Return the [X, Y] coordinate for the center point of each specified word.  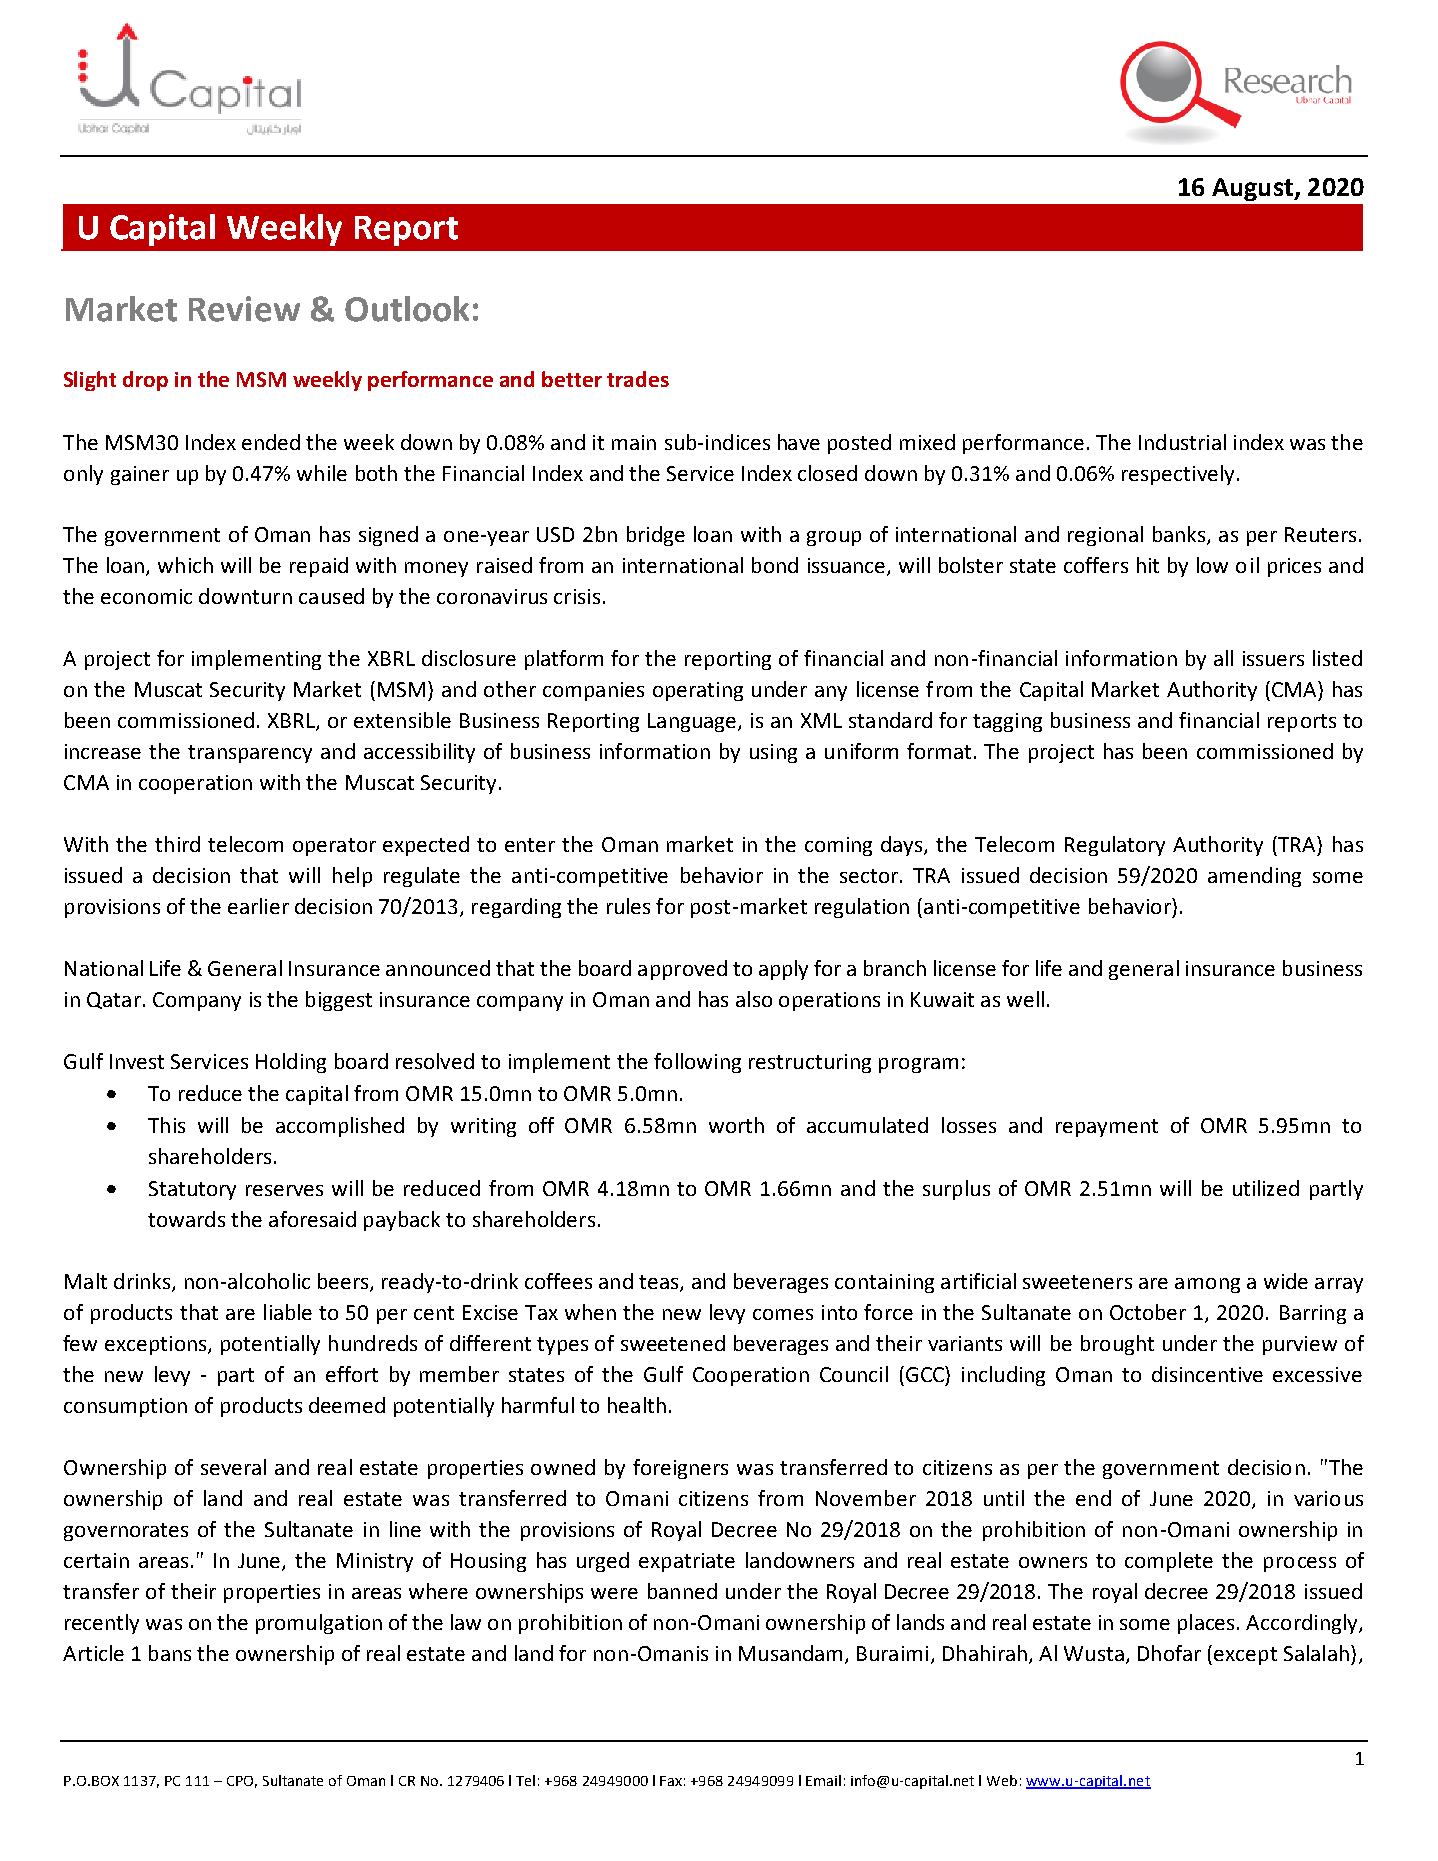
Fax [671, 1781]
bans [170, 1653]
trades [638, 379]
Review [244, 309]
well [1025, 999]
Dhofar [1169, 1653]
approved [682, 970]
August [1253, 189]
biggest [339, 1001]
